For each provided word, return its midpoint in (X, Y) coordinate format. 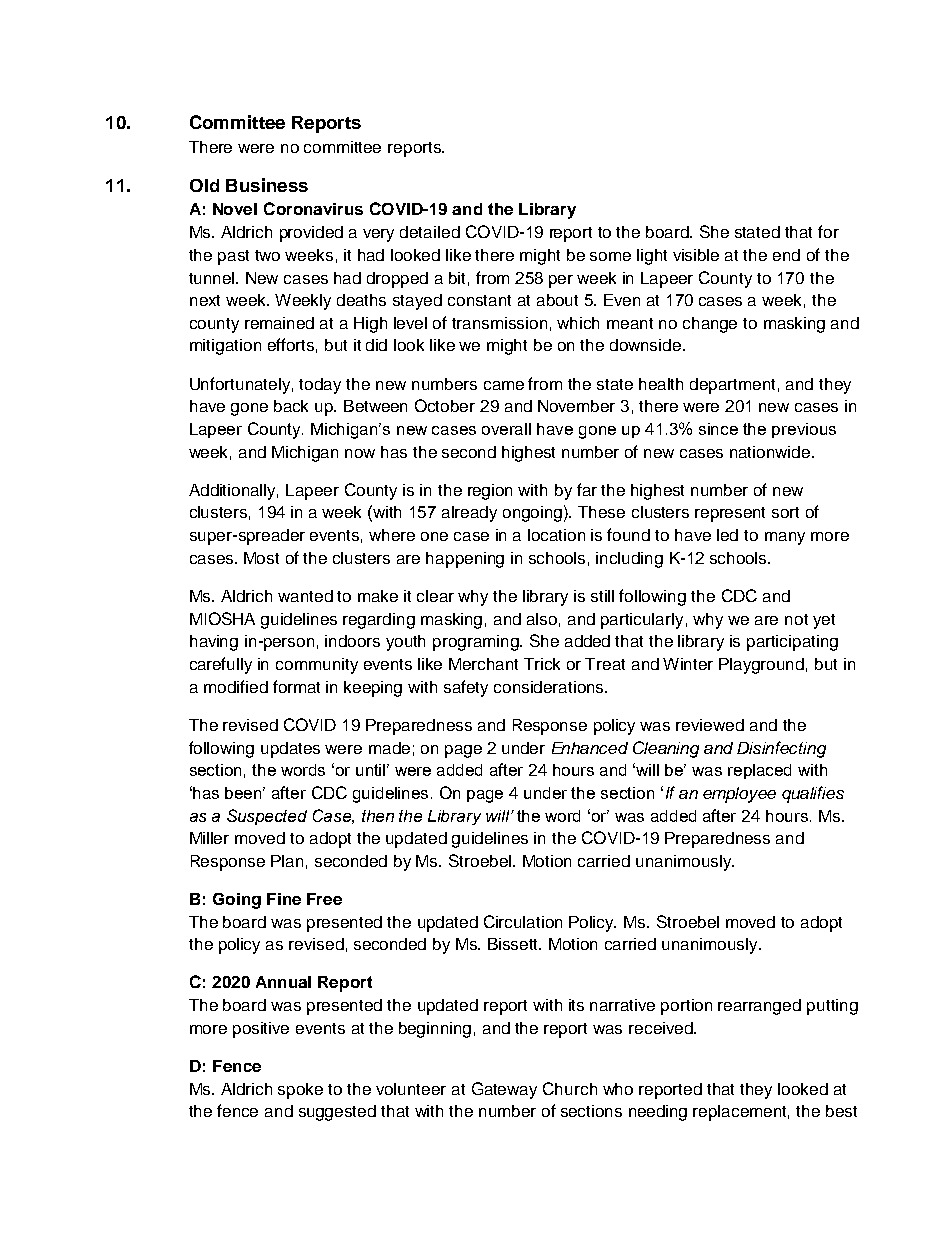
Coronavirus (313, 208)
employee (739, 795)
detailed (430, 232)
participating (792, 643)
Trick (542, 664)
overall (506, 429)
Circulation (523, 921)
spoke (300, 1091)
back (291, 406)
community (317, 666)
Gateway (504, 1090)
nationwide (771, 452)
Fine (284, 899)
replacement (741, 1113)
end (786, 255)
